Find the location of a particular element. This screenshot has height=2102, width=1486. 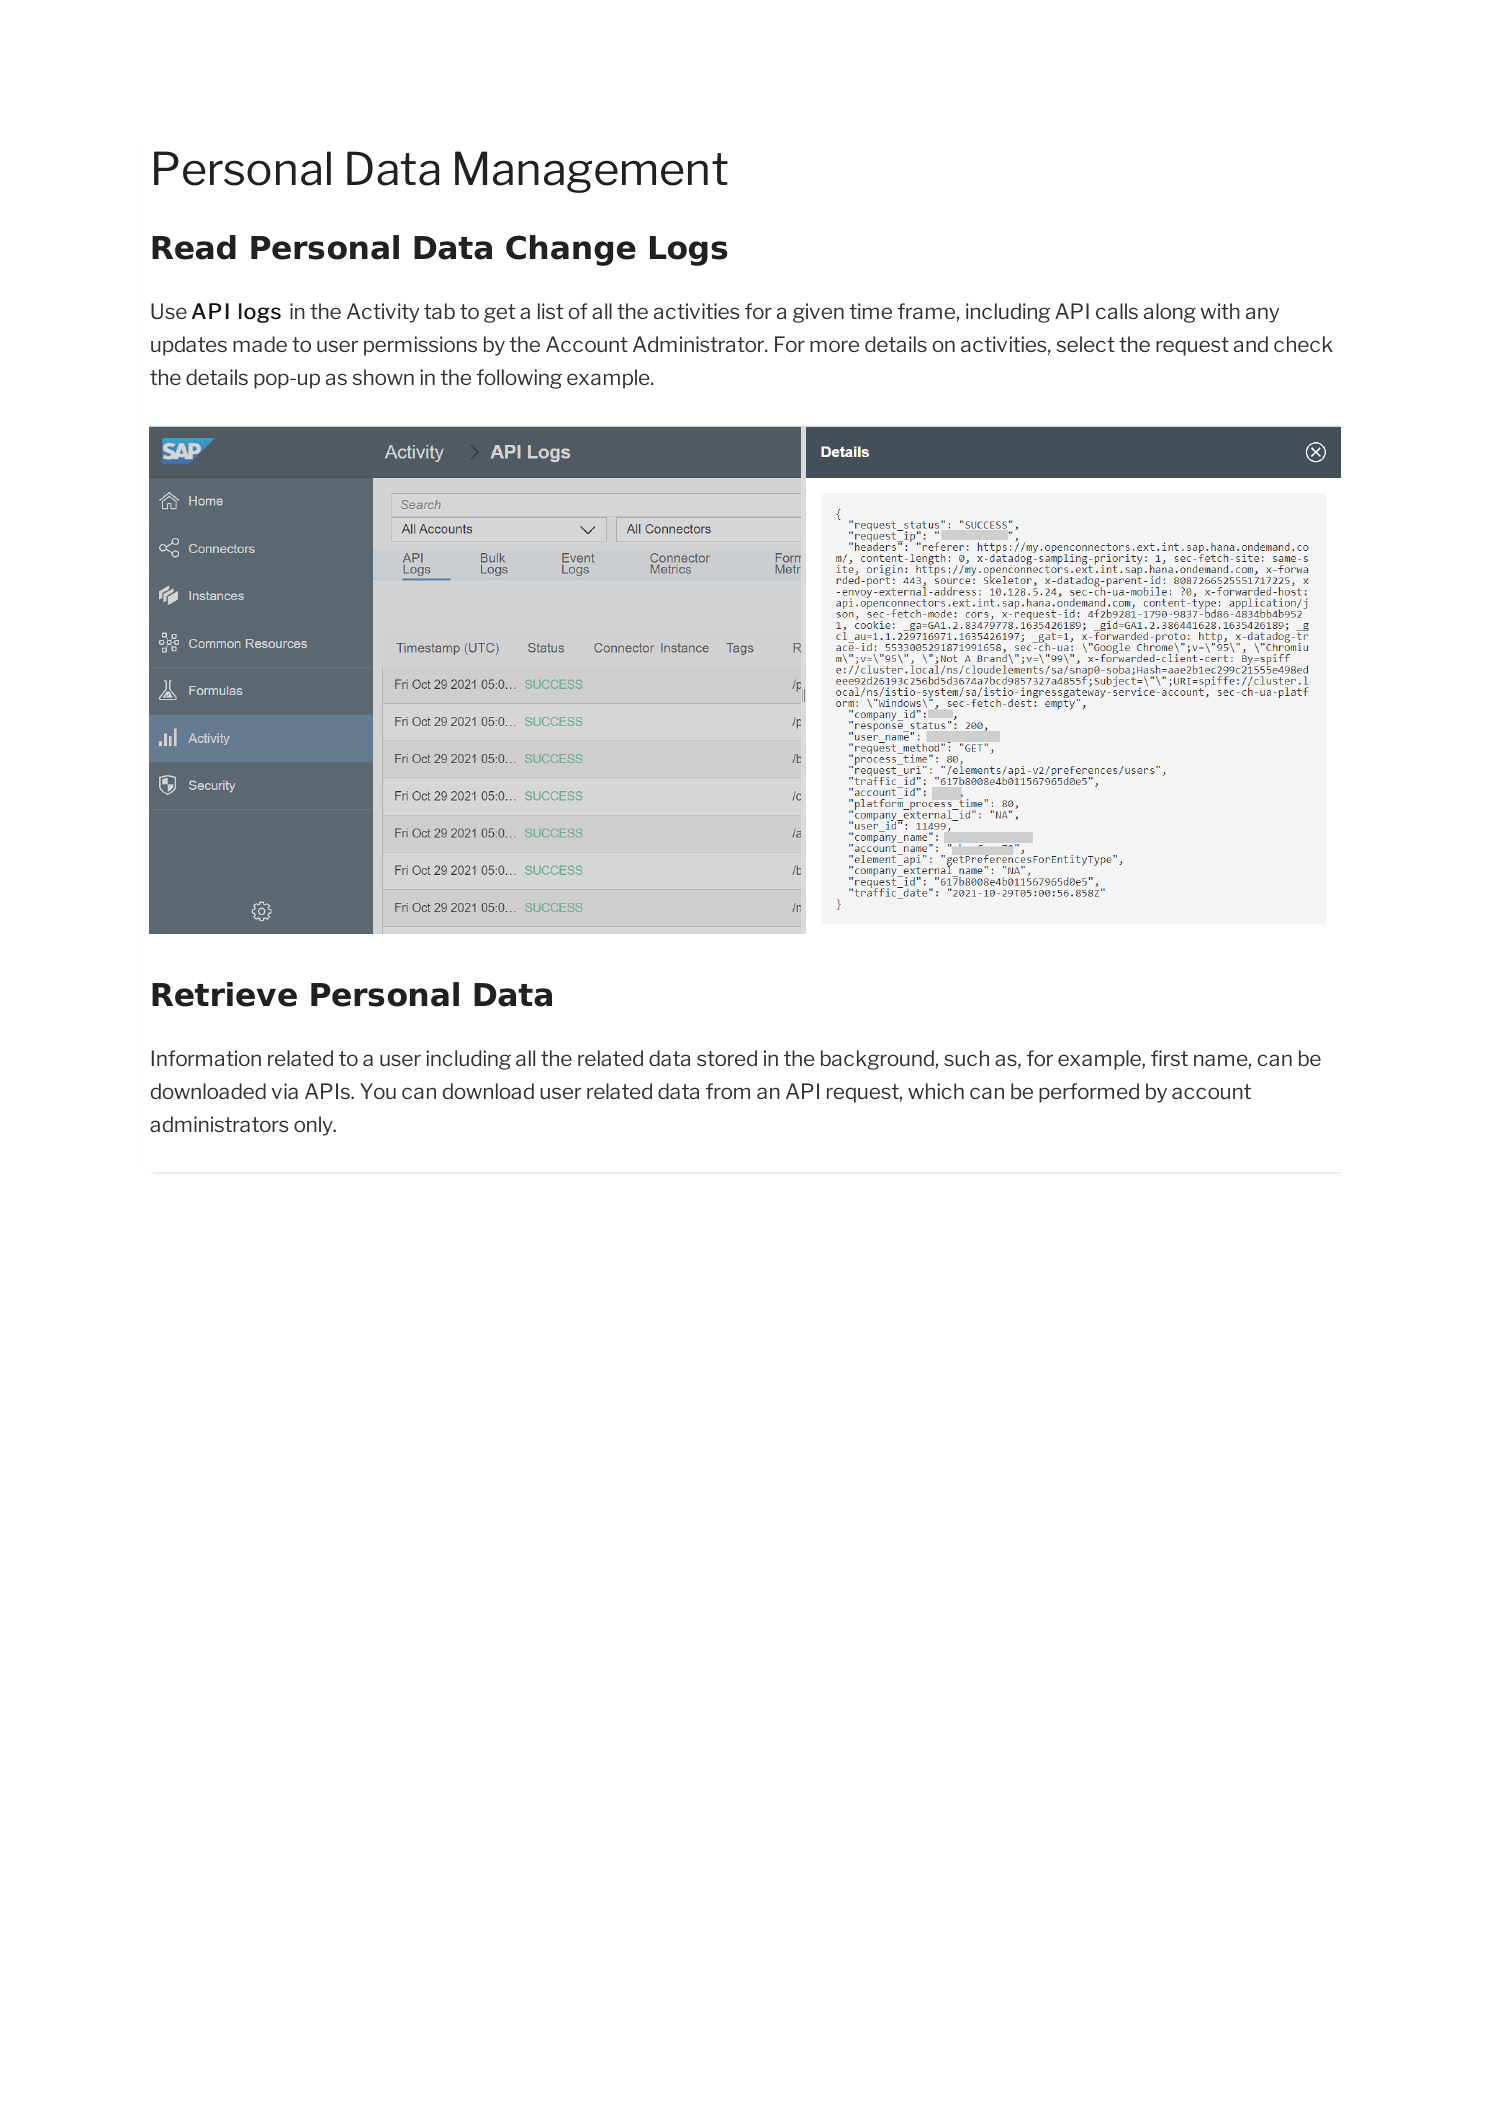

Management is located at coordinates (591, 172).
